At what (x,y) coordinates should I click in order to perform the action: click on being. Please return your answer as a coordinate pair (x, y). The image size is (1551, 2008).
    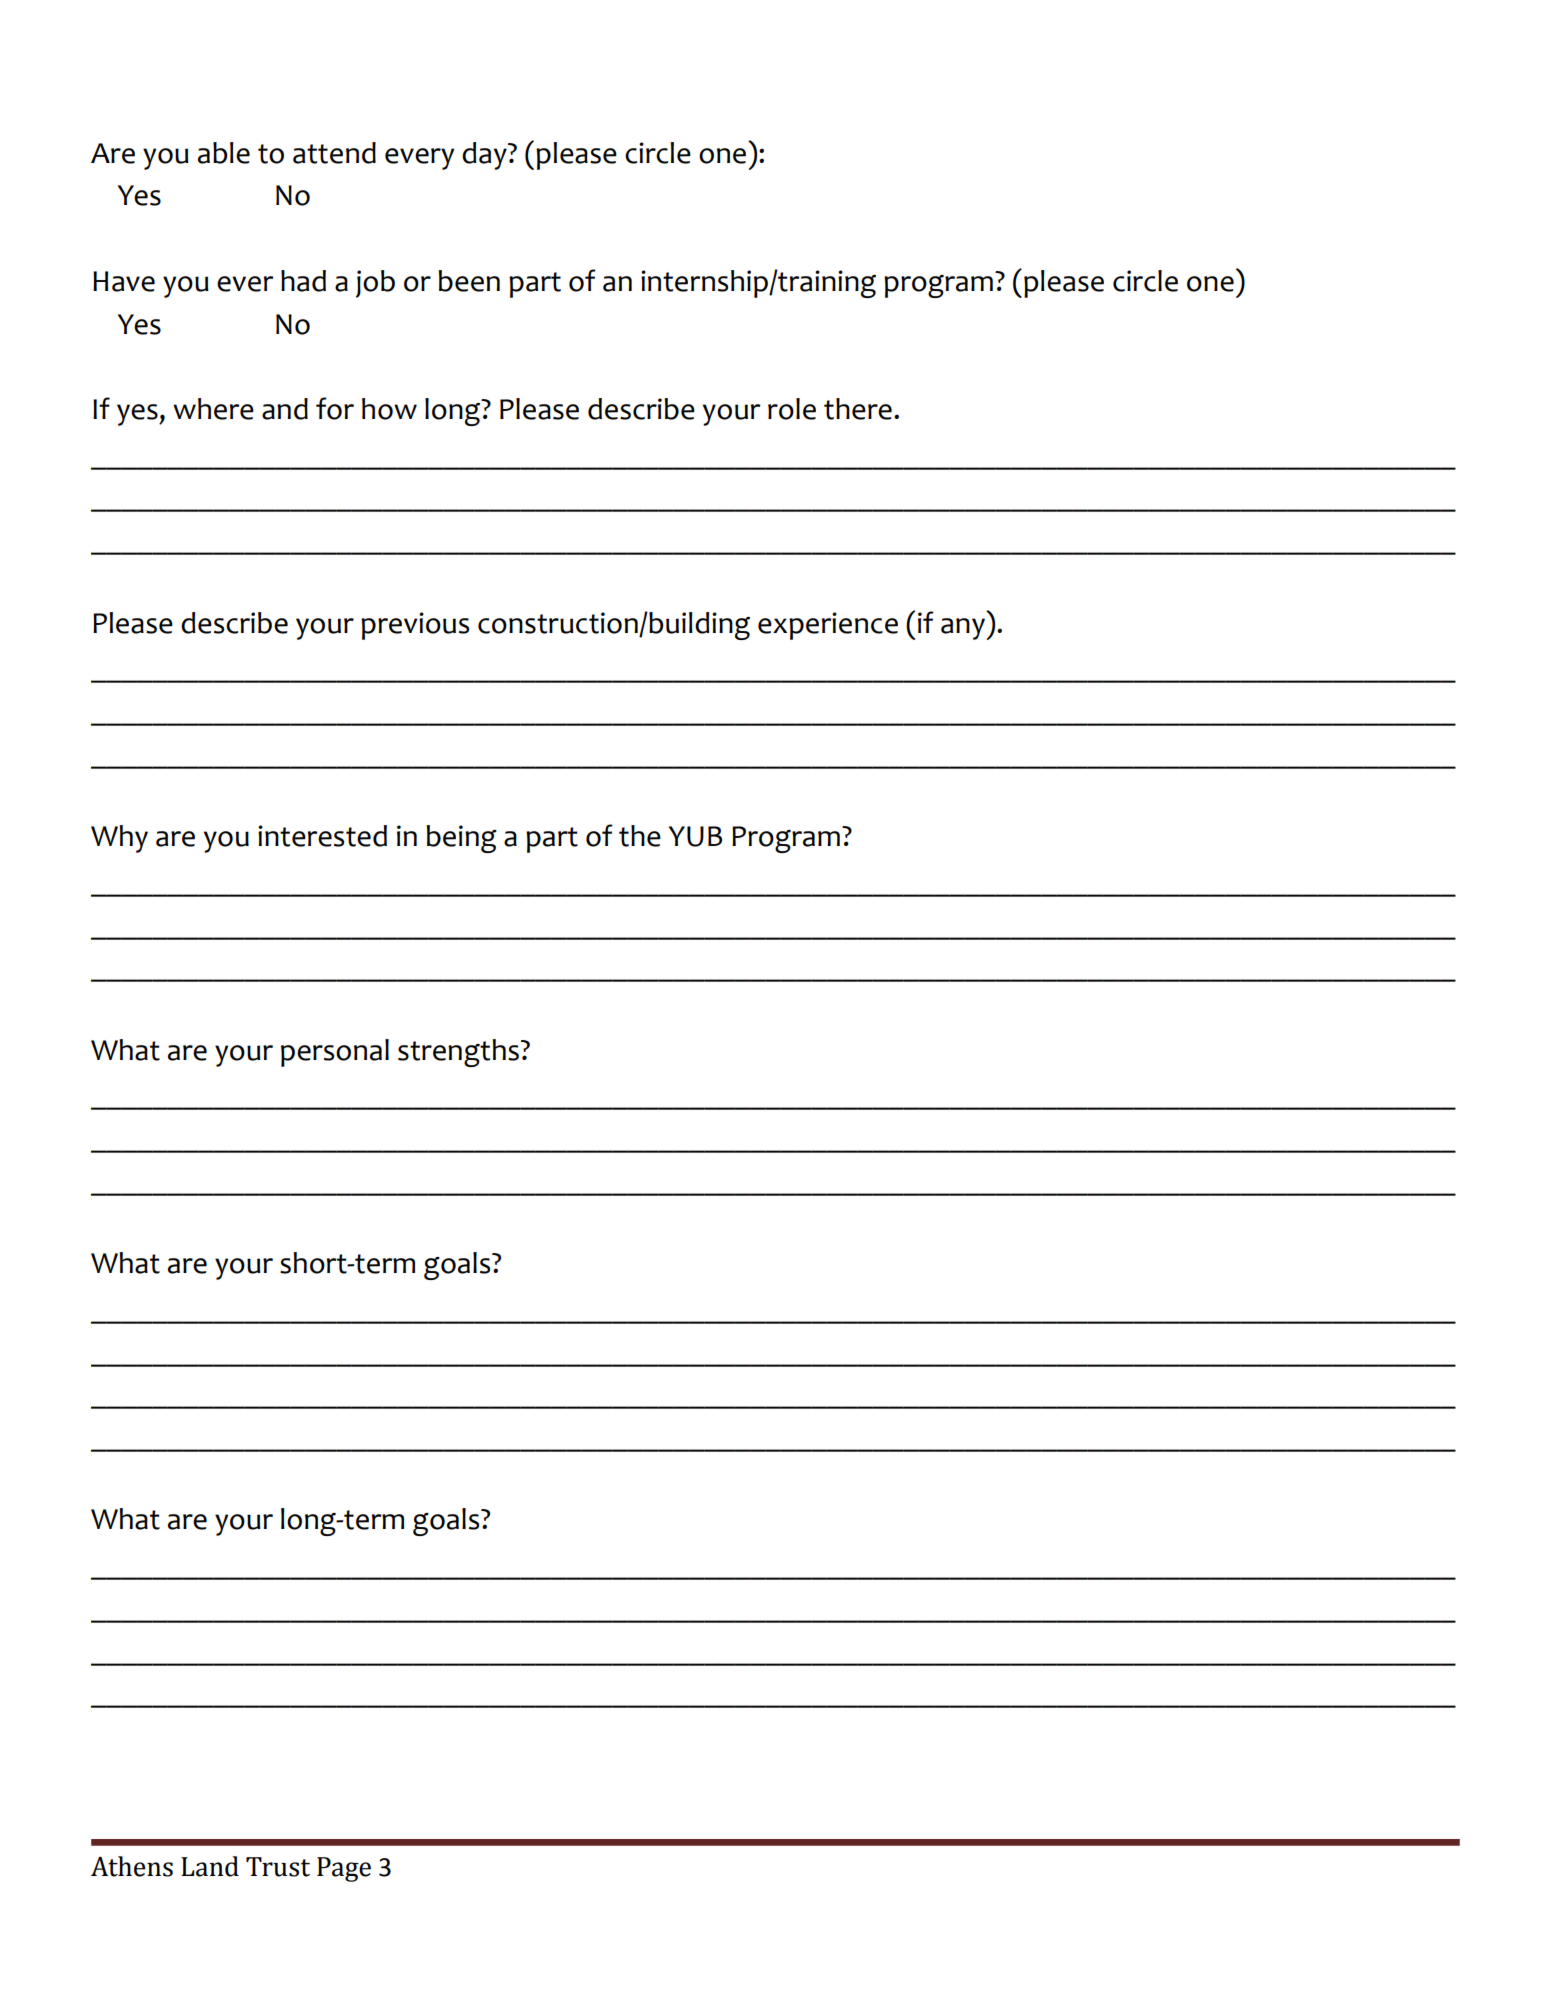
    Looking at the image, I should click on (461, 839).
